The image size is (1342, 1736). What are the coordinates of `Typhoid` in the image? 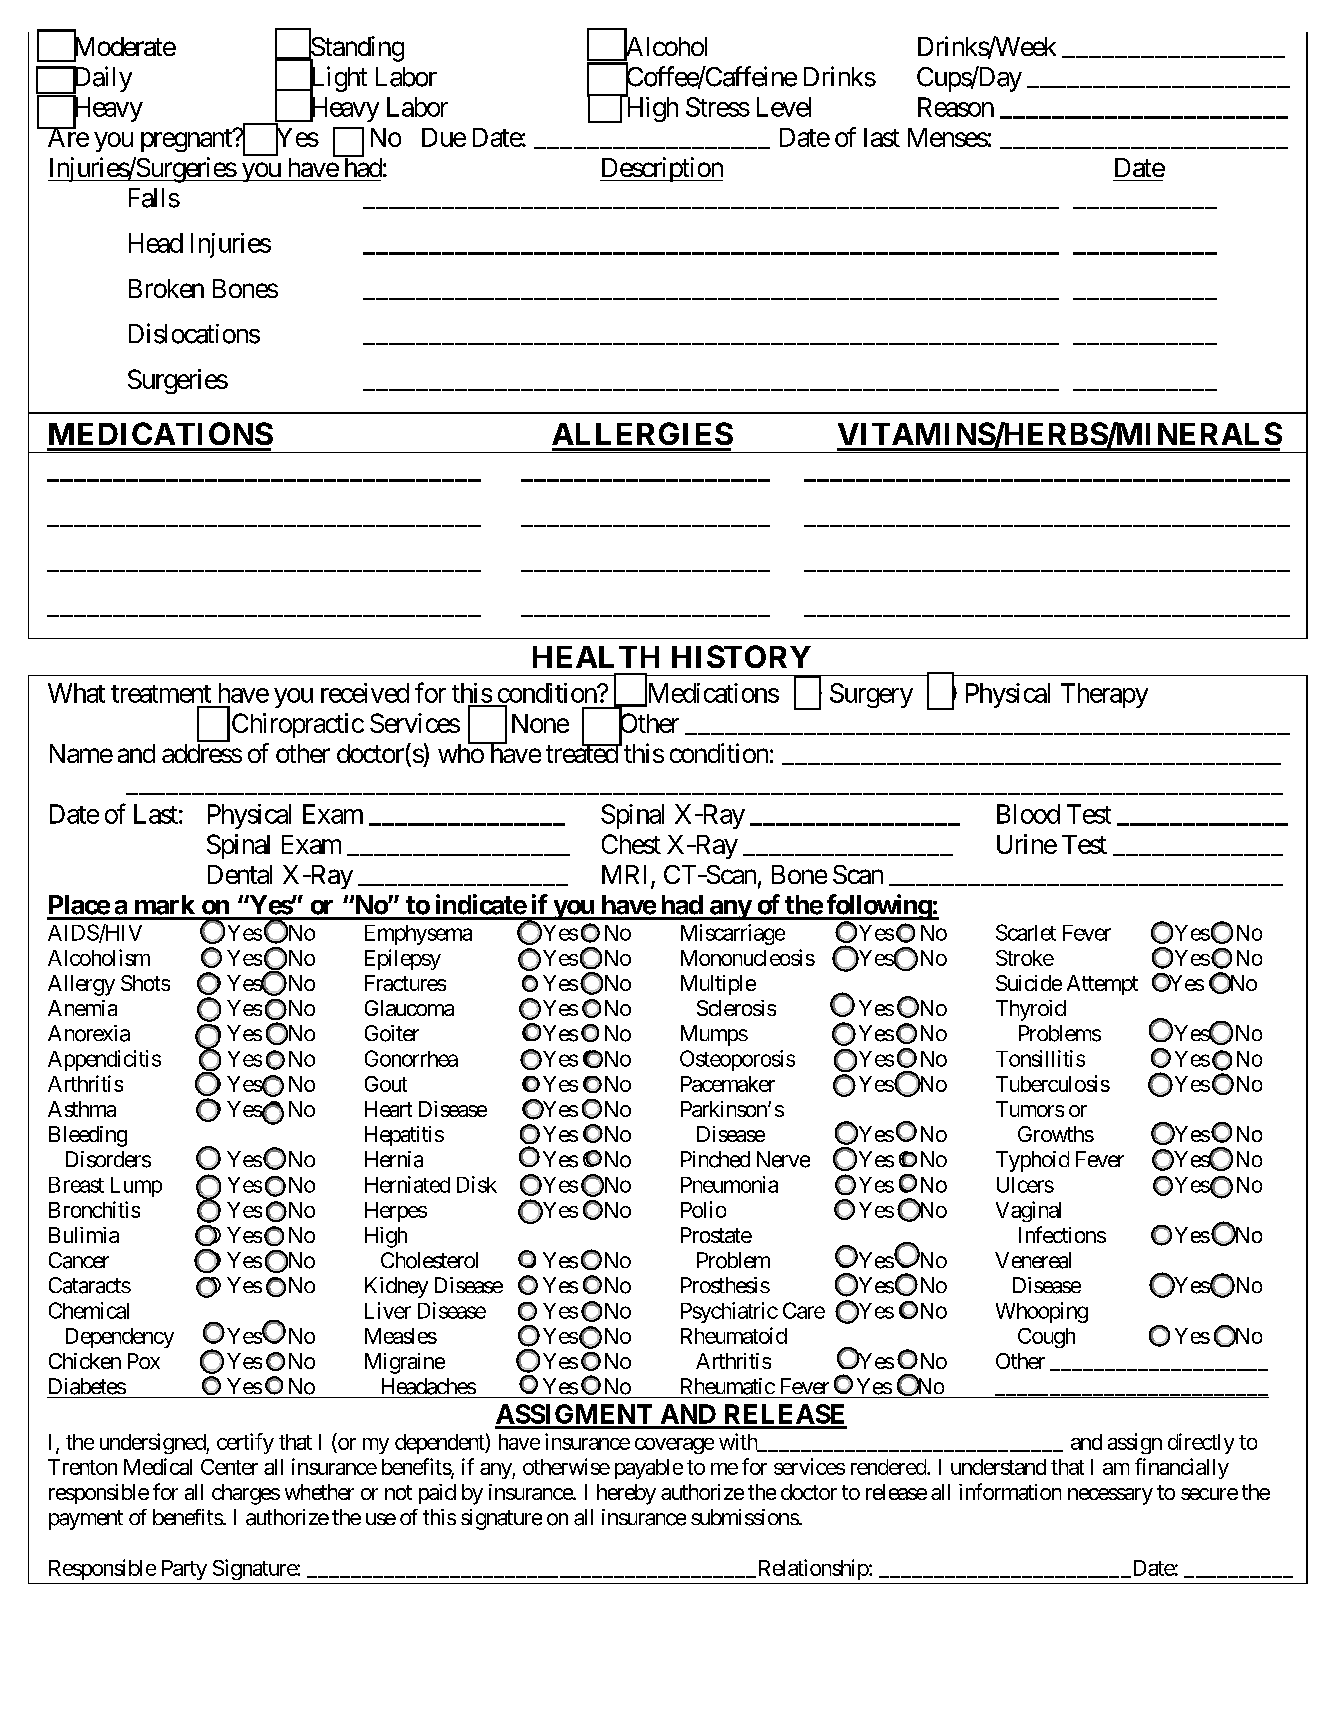 It's located at (1032, 1161).
